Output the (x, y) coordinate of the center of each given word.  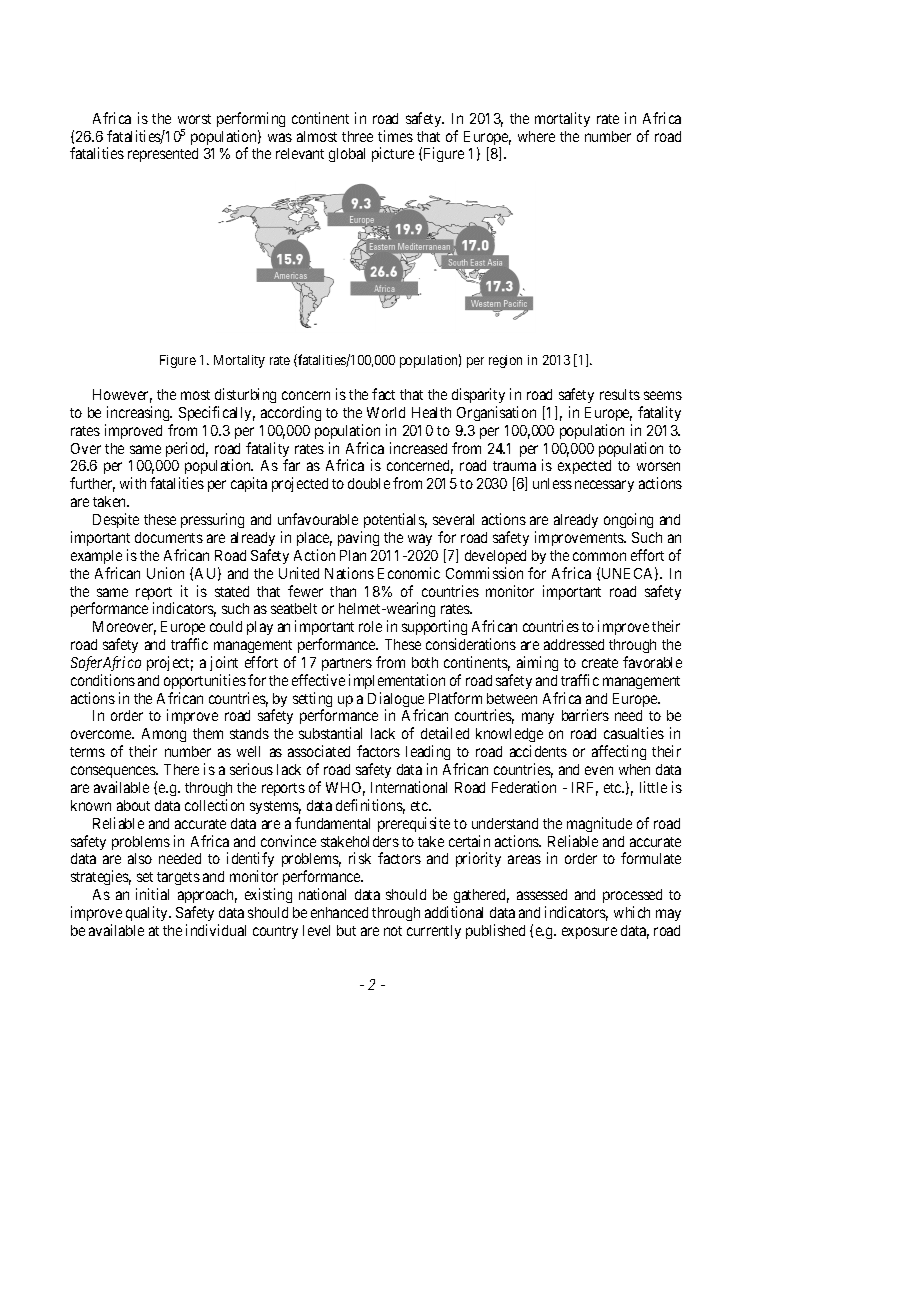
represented (163, 155)
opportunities (205, 681)
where (536, 136)
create (600, 663)
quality (148, 913)
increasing (139, 413)
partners (347, 664)
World (386, 412)
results (620, 394)
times (395, 136)
